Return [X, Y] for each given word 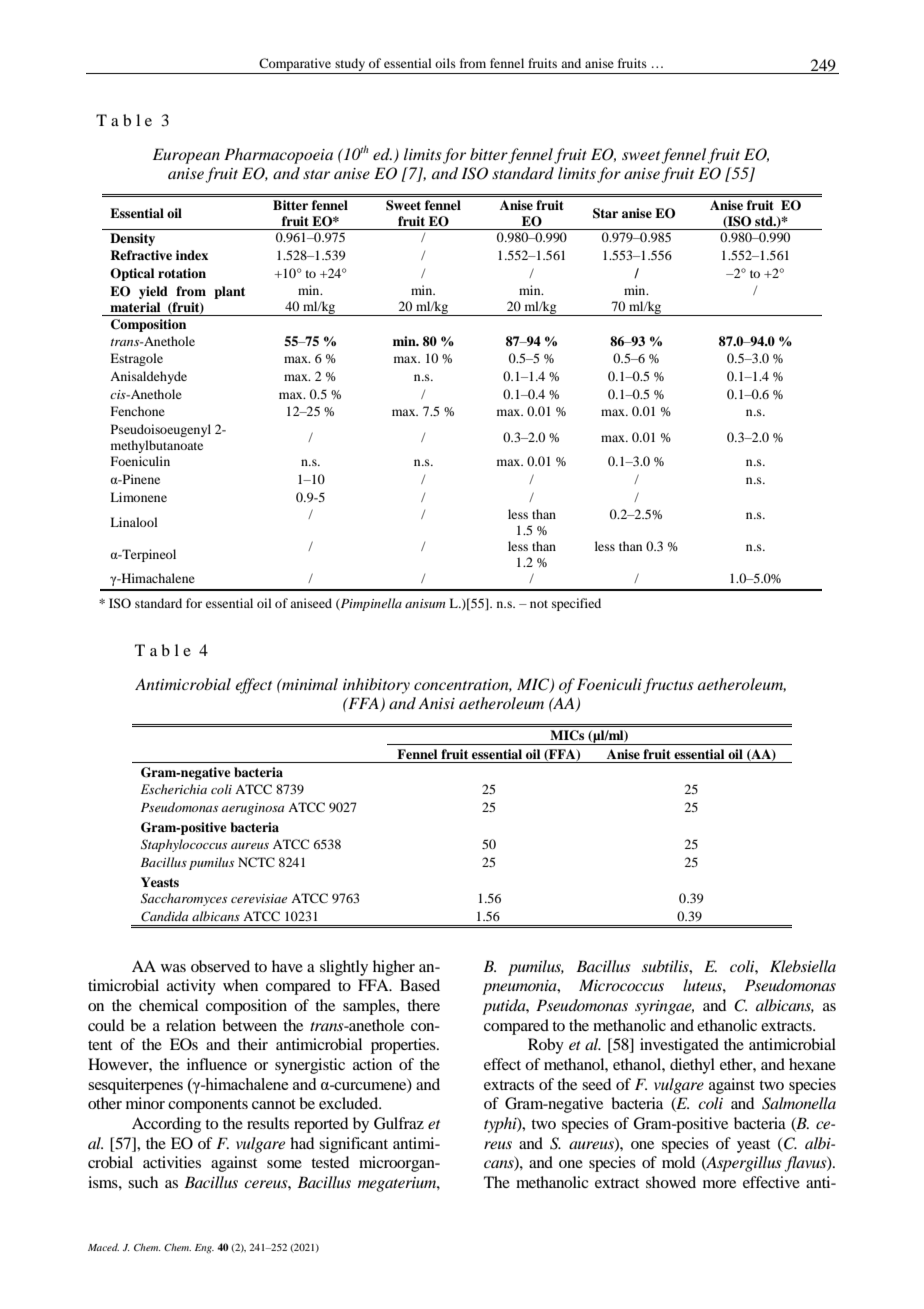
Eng [204, 1249]
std [765, 221]
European [186, 156]
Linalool [134, 522]
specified [576, 604]
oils [445, 63]
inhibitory [376, 686]
